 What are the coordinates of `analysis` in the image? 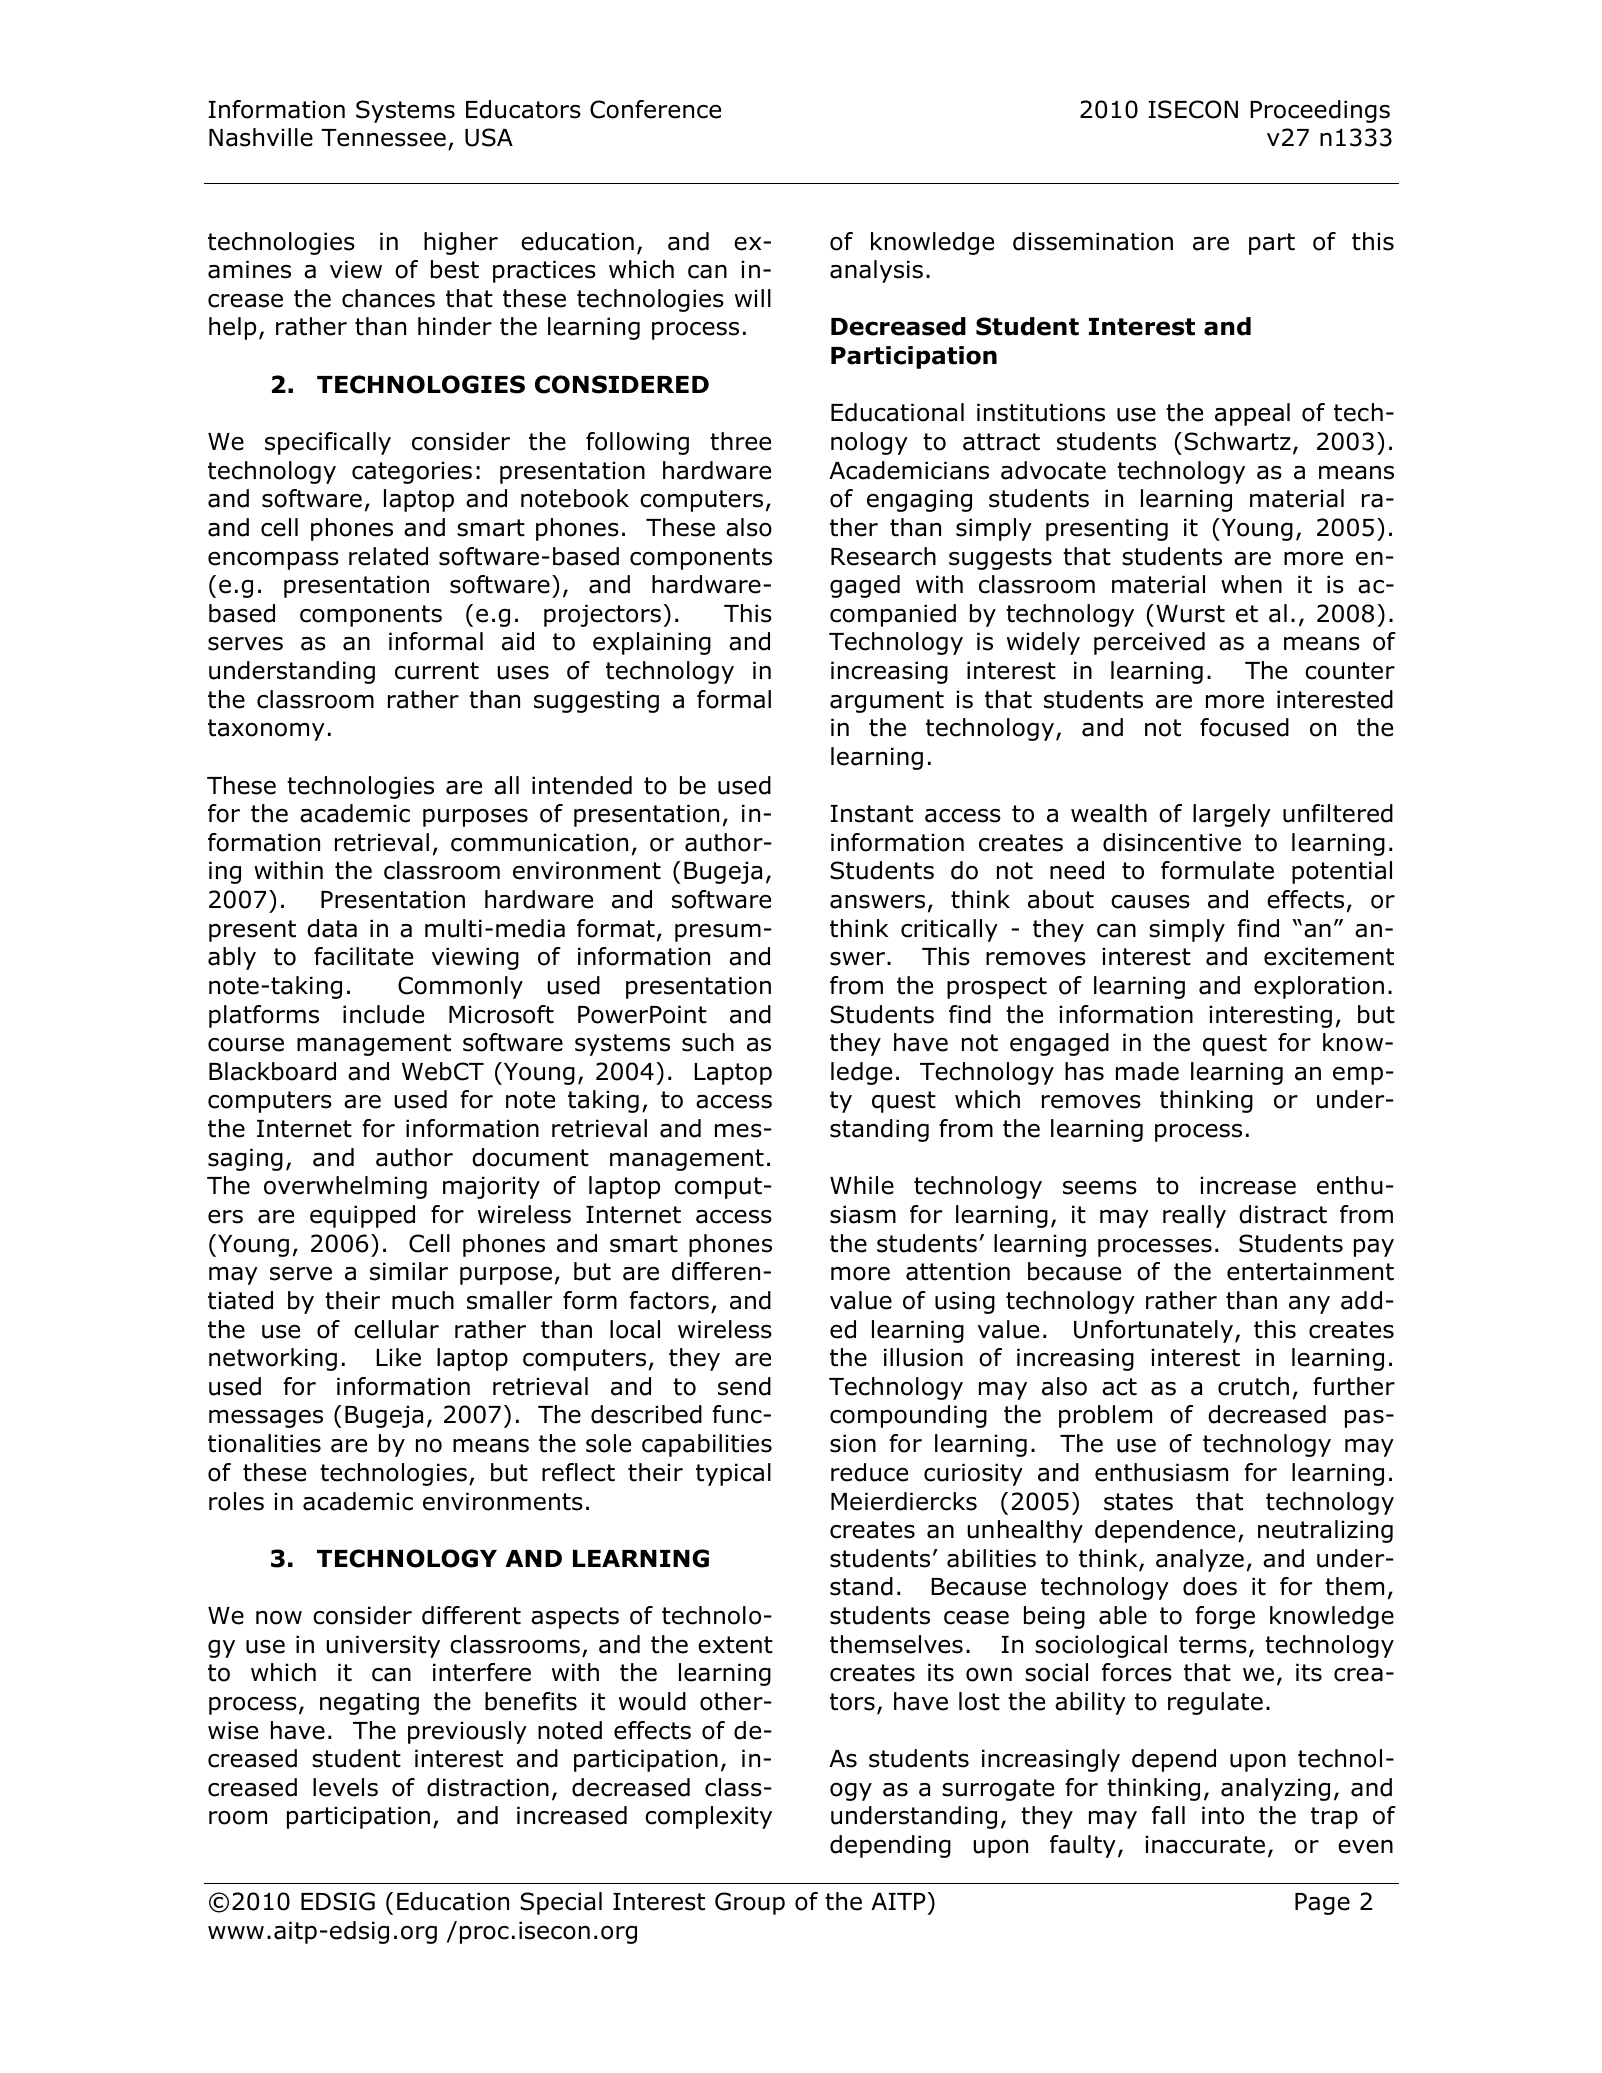 It's located at (876, 271).
